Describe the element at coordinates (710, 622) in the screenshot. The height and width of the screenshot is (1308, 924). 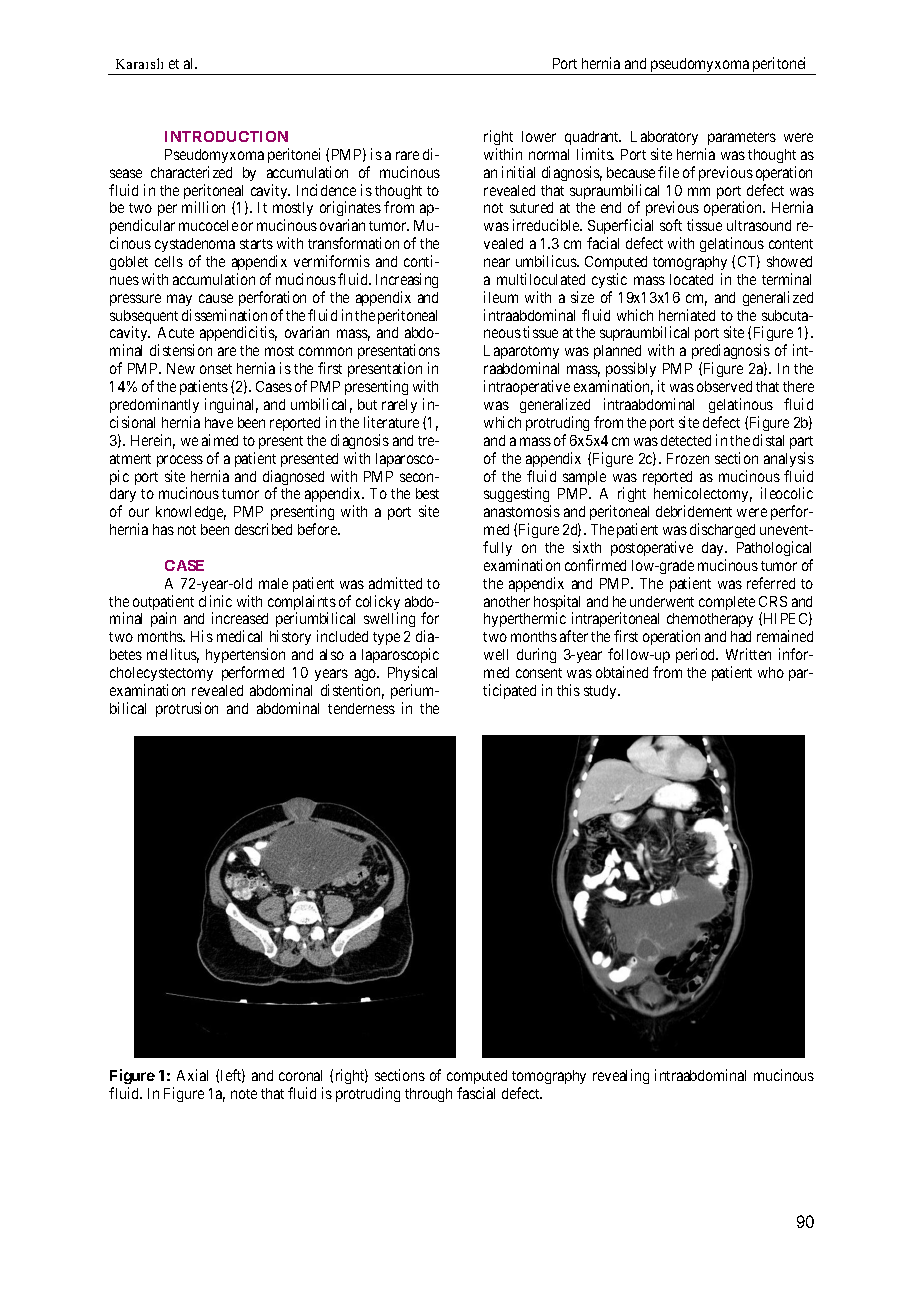
I see `chemotherapy` at that location.
